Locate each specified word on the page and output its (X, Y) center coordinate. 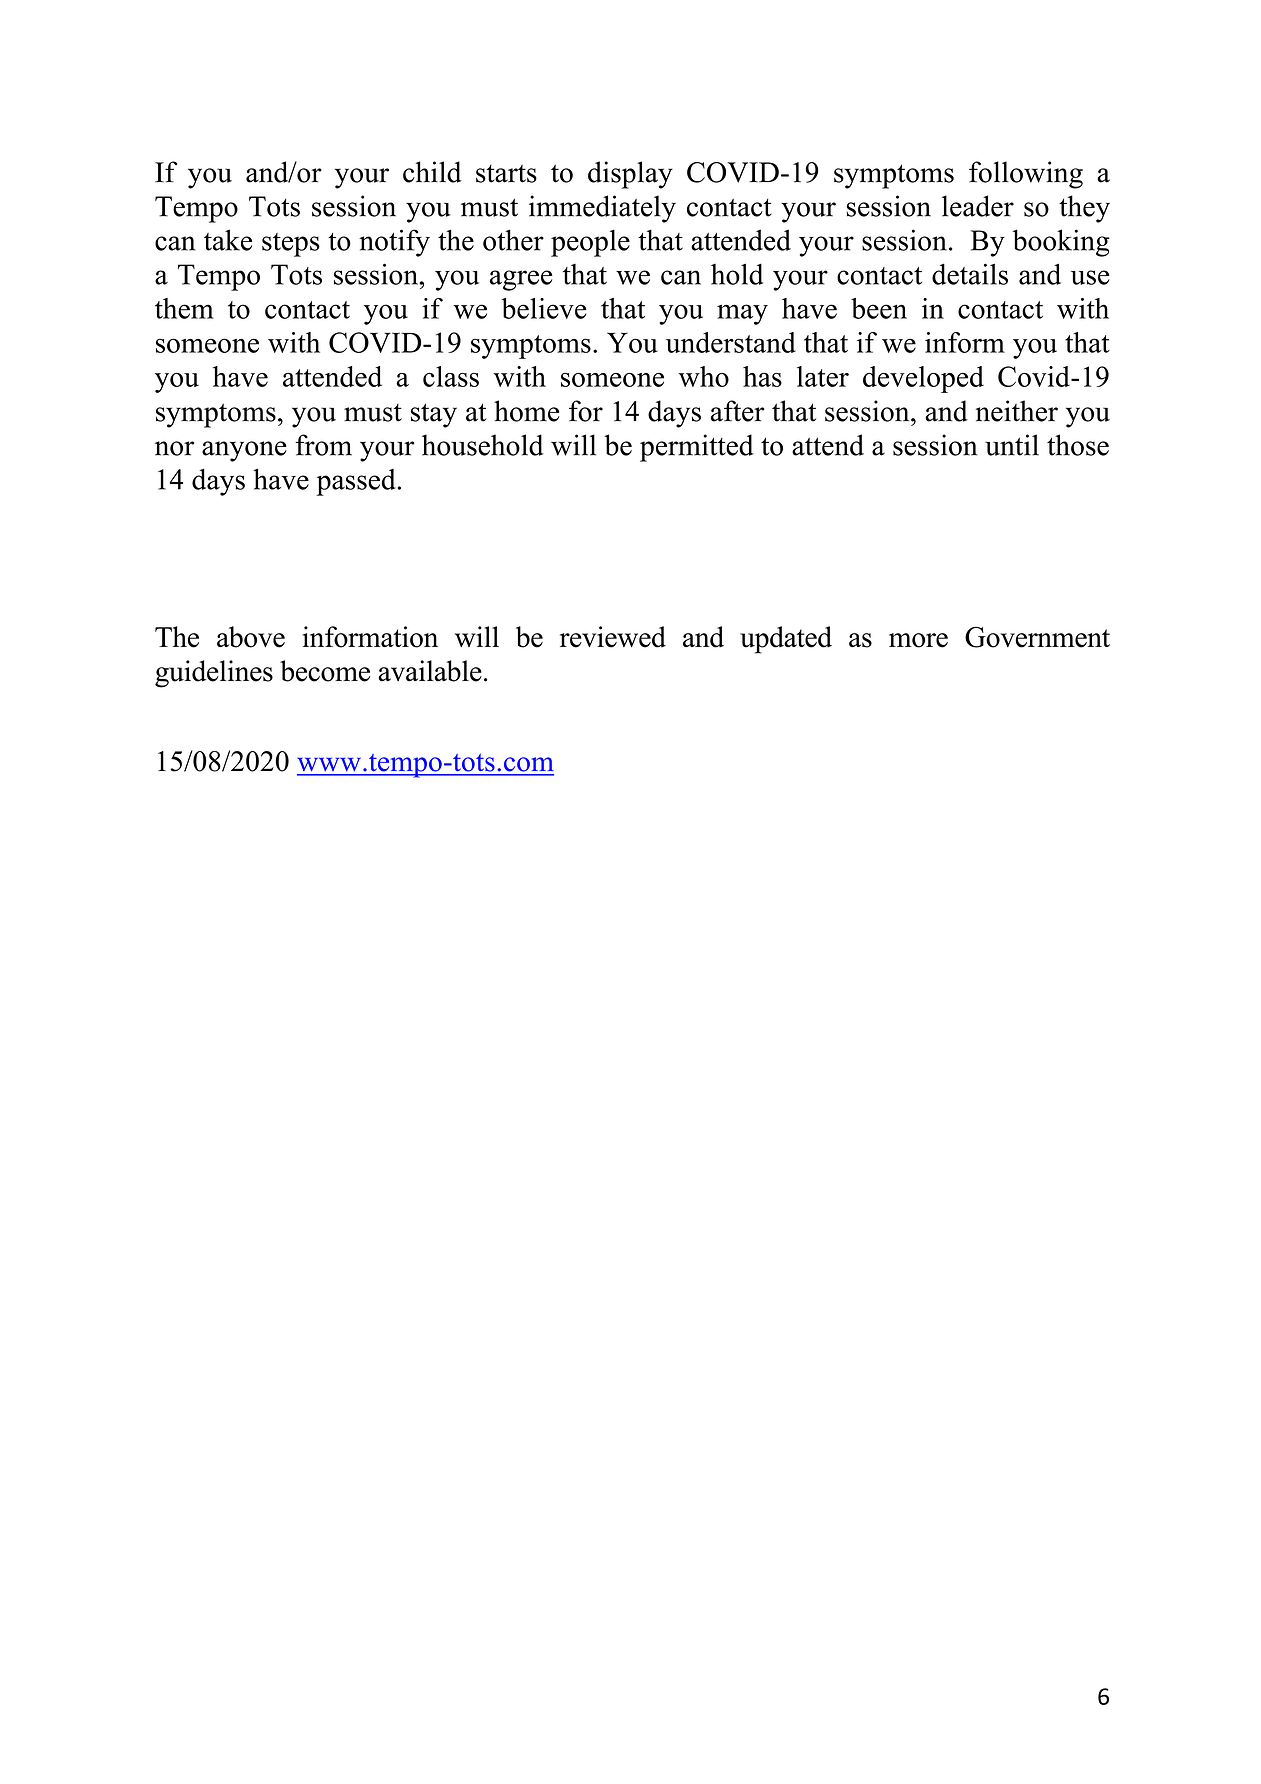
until (1012, 445)
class (451, 376)
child (432, 172)
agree (521, 280)
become (325, 671)
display (630, 175)
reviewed (613, 637)
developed (923, 379)
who (703, 376)
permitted (697, 448)
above (251, 637)
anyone (244, 451)
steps (291, 245)
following (1026, 175)
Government (1037, 637)
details (970, 274)
